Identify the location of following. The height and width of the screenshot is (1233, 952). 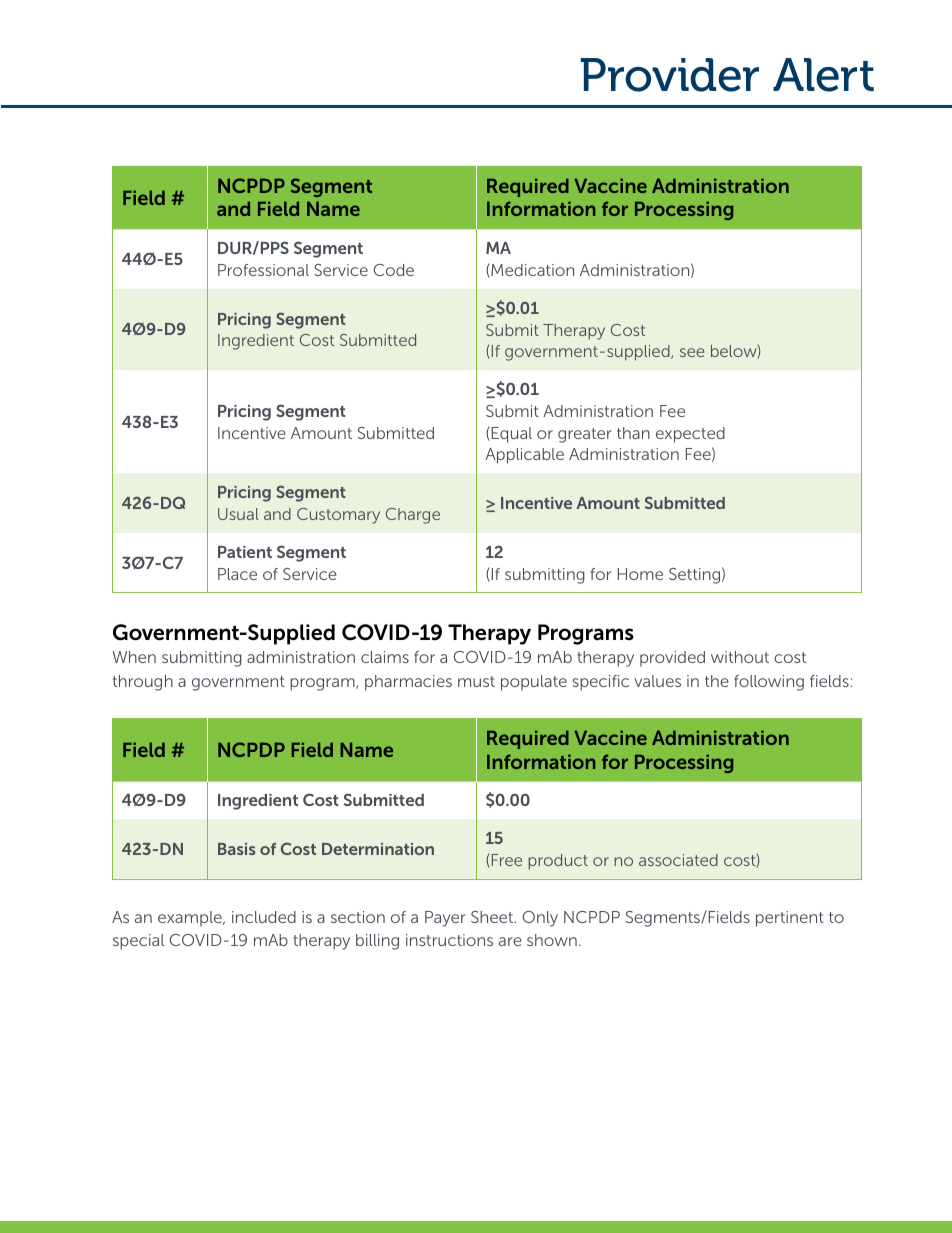
(769, 683).
